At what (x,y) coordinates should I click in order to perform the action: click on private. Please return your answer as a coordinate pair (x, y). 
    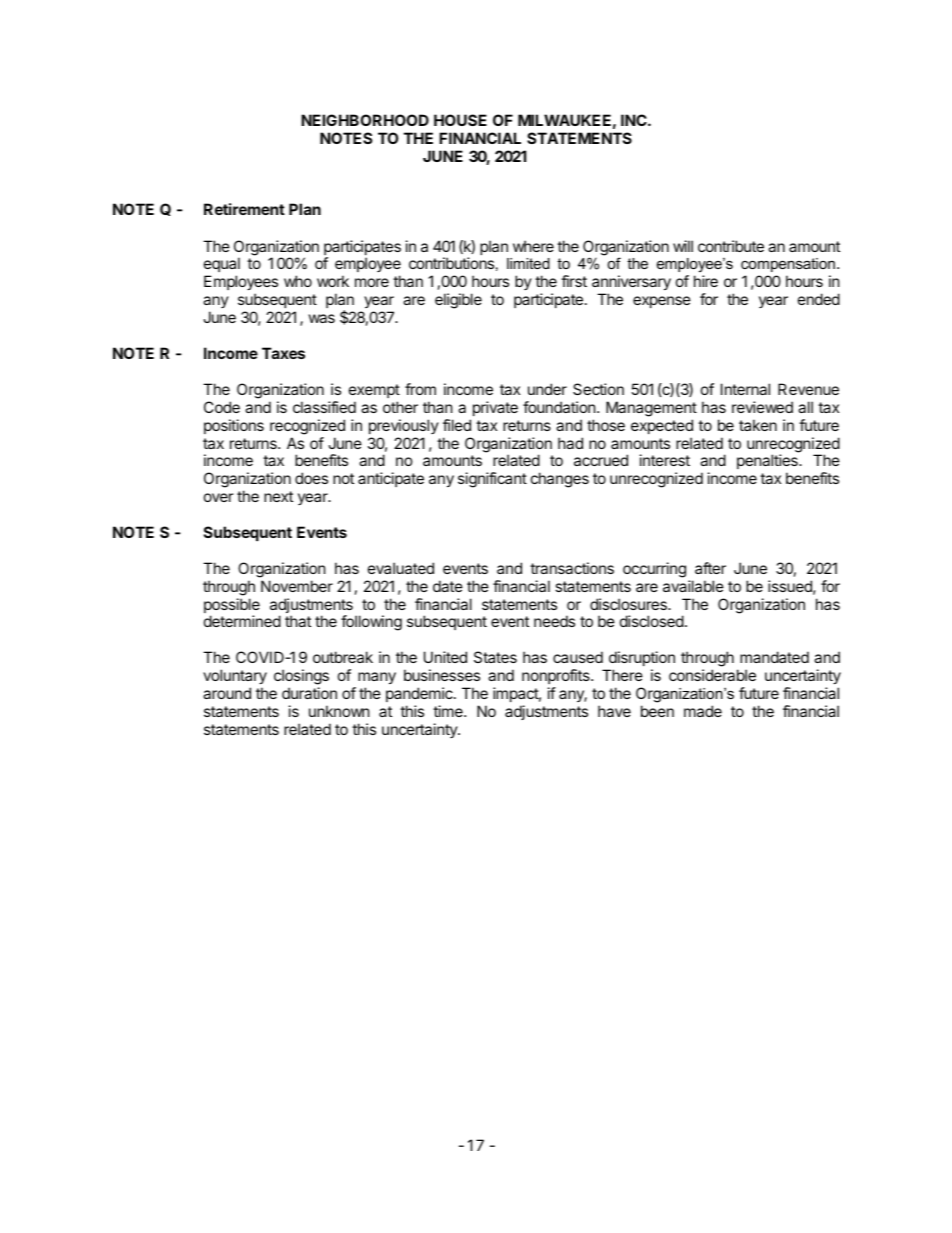
    Looking at the image, I should click on (495, 408).
